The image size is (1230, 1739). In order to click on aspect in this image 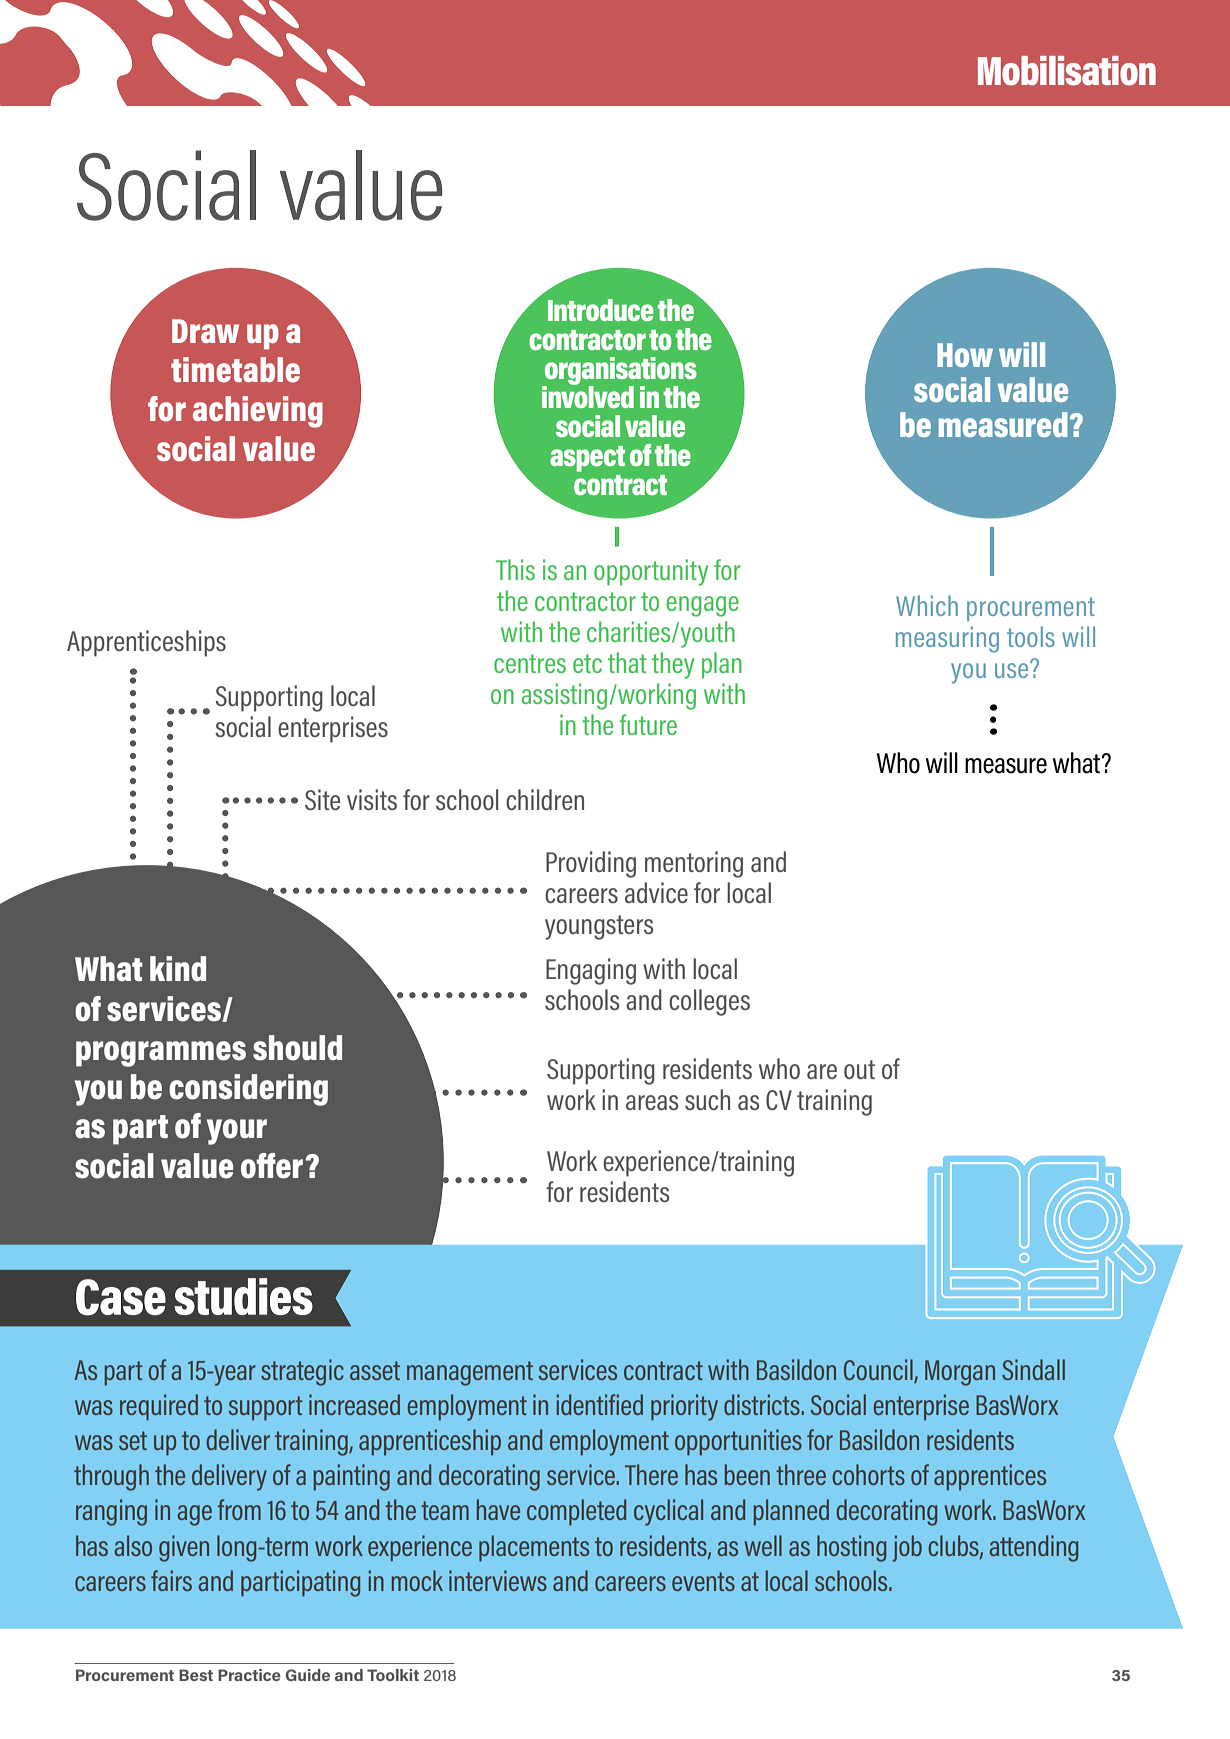, I will do `click(587, 459)`.
